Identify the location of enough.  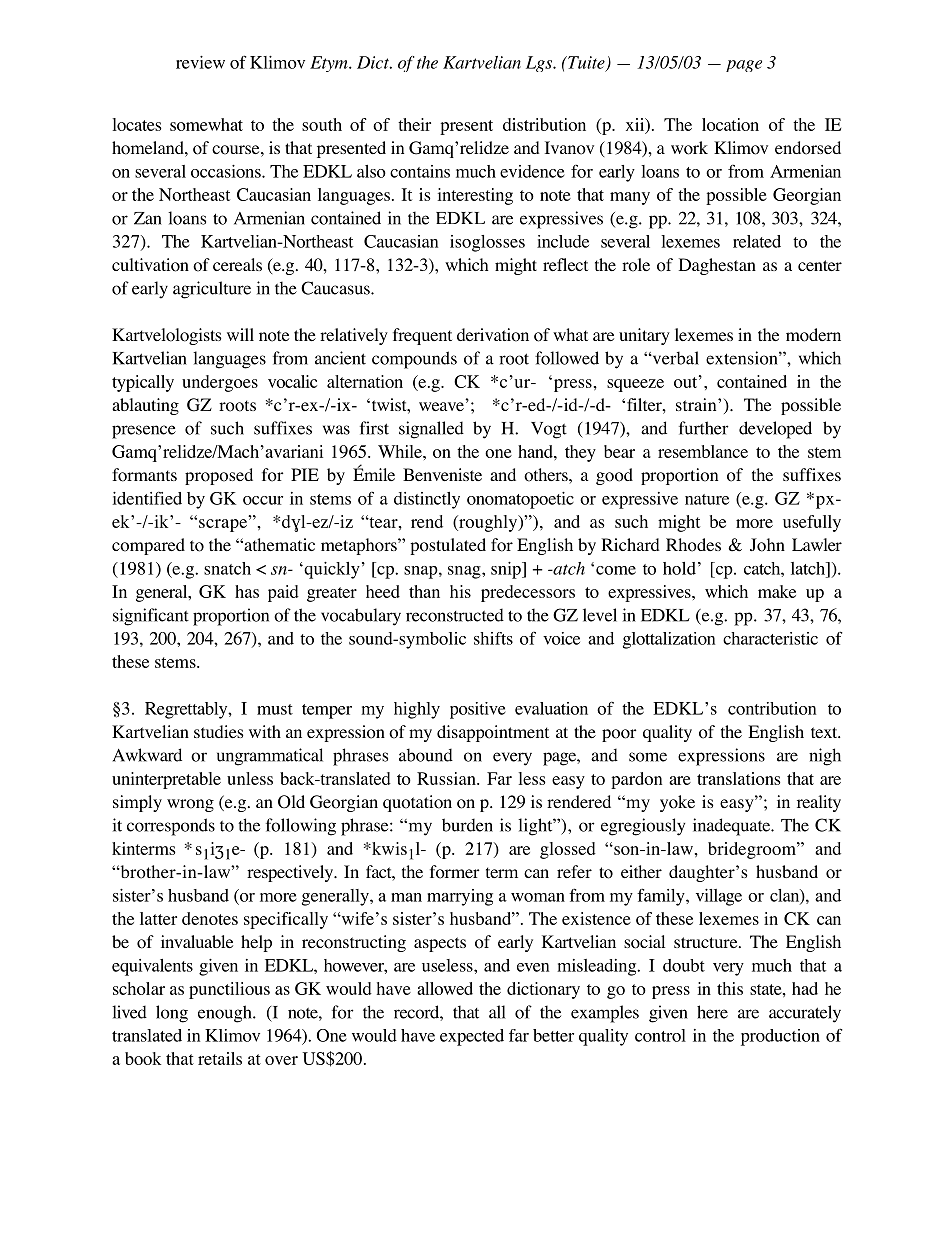
(226, 1014).
